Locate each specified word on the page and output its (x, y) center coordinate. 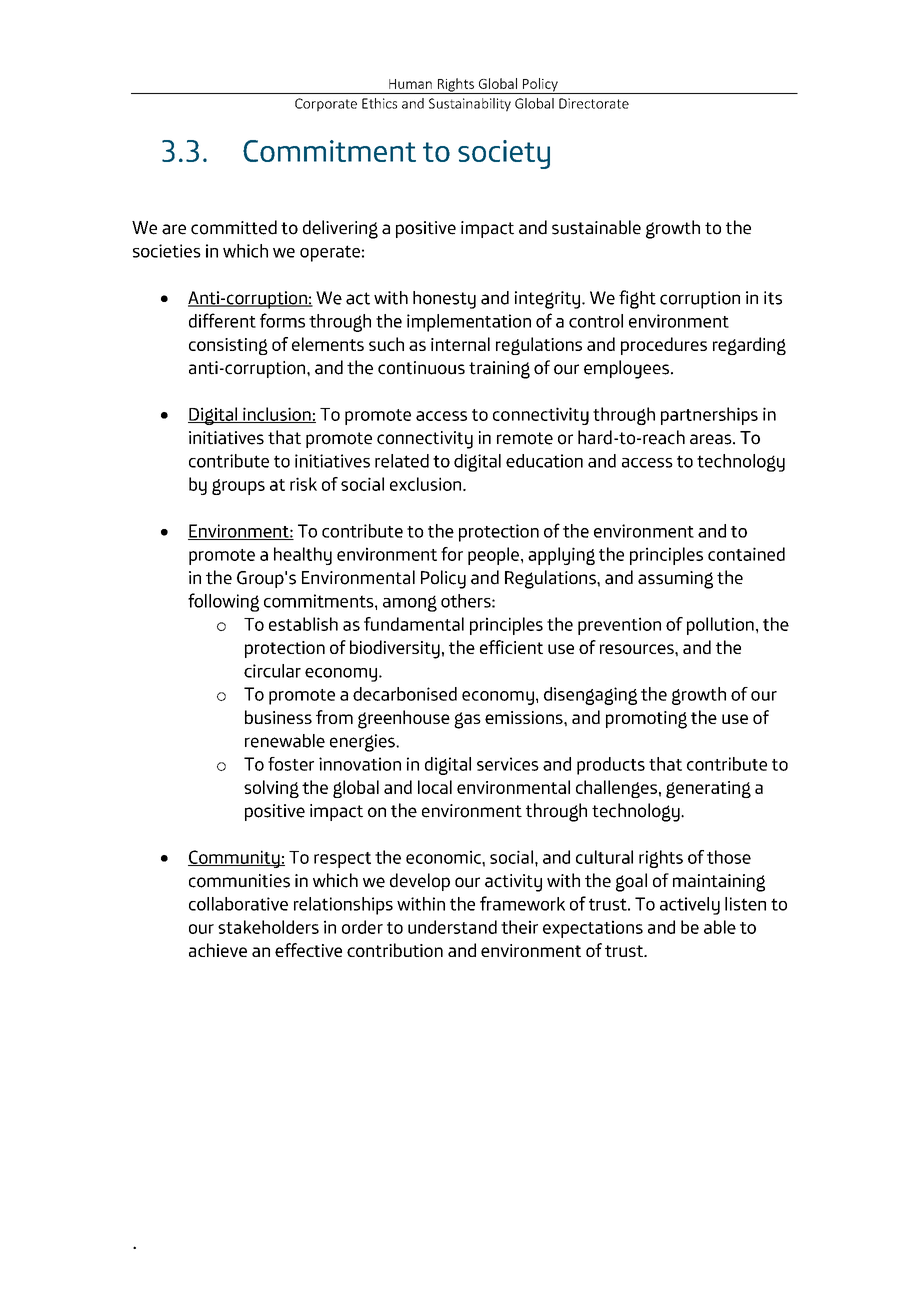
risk (303, 484)
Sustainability (470, 104)
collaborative (238, 904)
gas (467, 720)
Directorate (594, 103)
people (493, 556)
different (222, 320)
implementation (469, 323)
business (278, 717)
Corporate (326, 105)
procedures (664, 346)
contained (746, 554)
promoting (646, 720)
